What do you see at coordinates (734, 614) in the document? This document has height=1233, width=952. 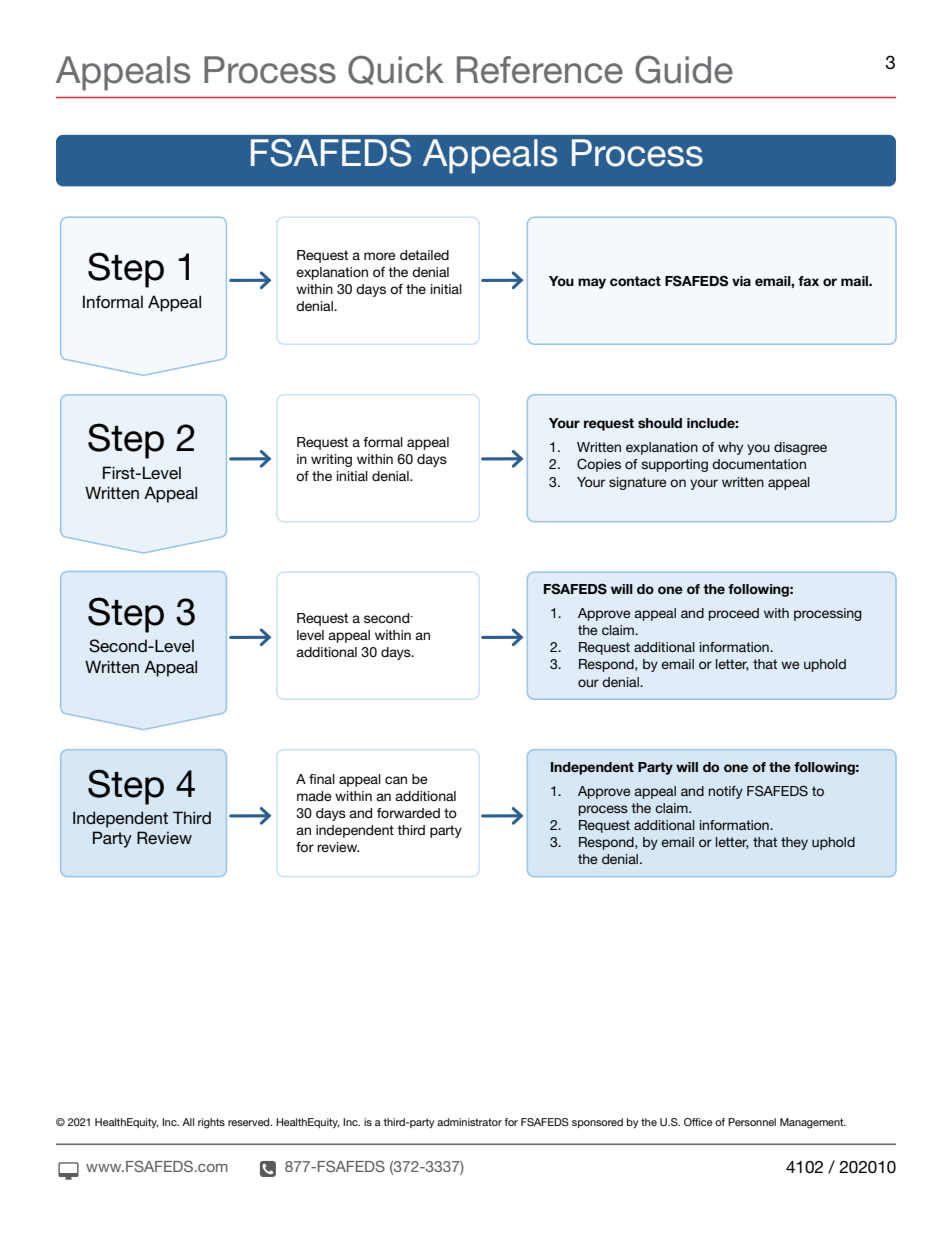 I see `proceed` at bounding box center [734, 614].
